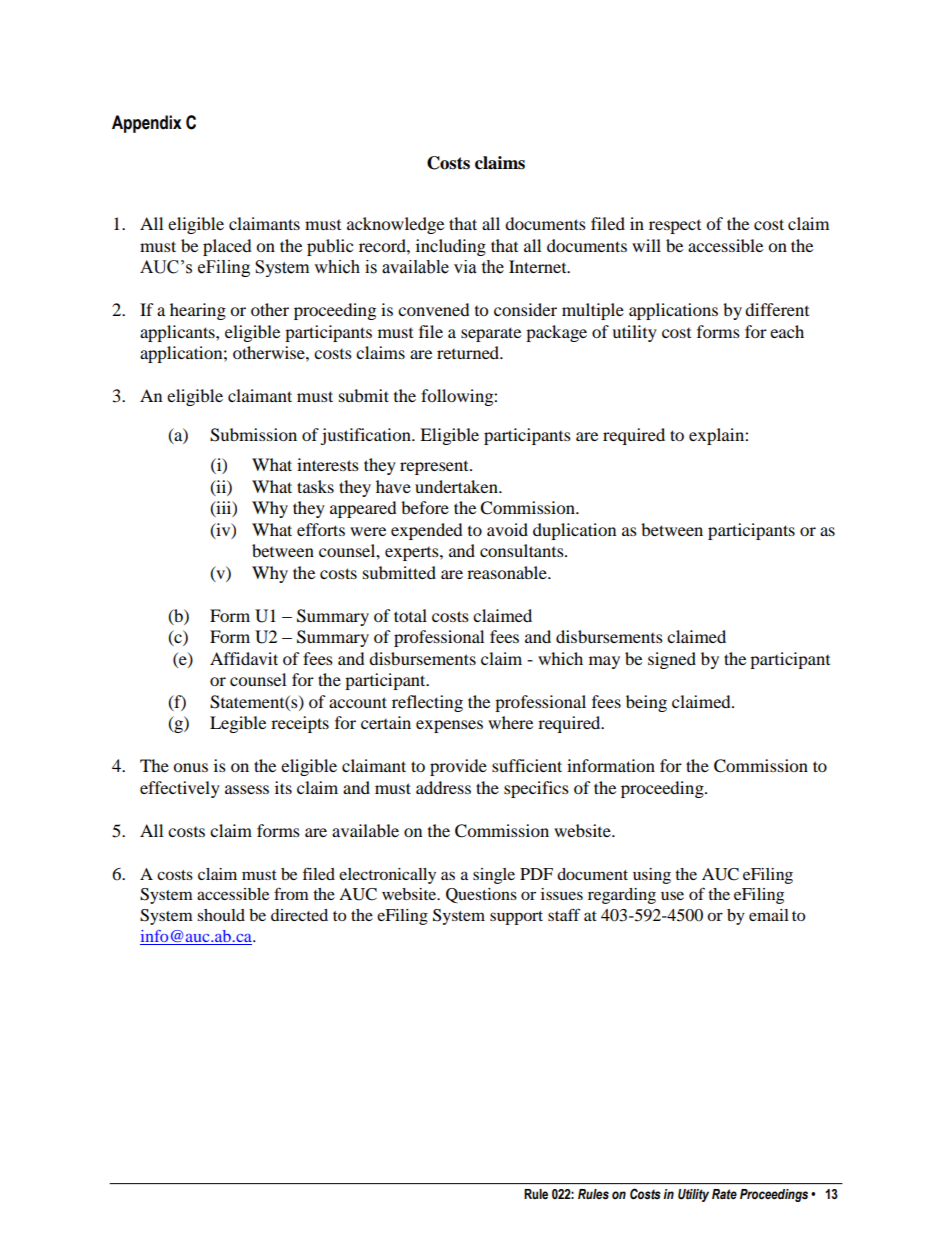 The width and height of the document is (952, 1233). What do you see at coordinates (469, 352) in the document?
I see `returned` at bounding box center [469, 352].
